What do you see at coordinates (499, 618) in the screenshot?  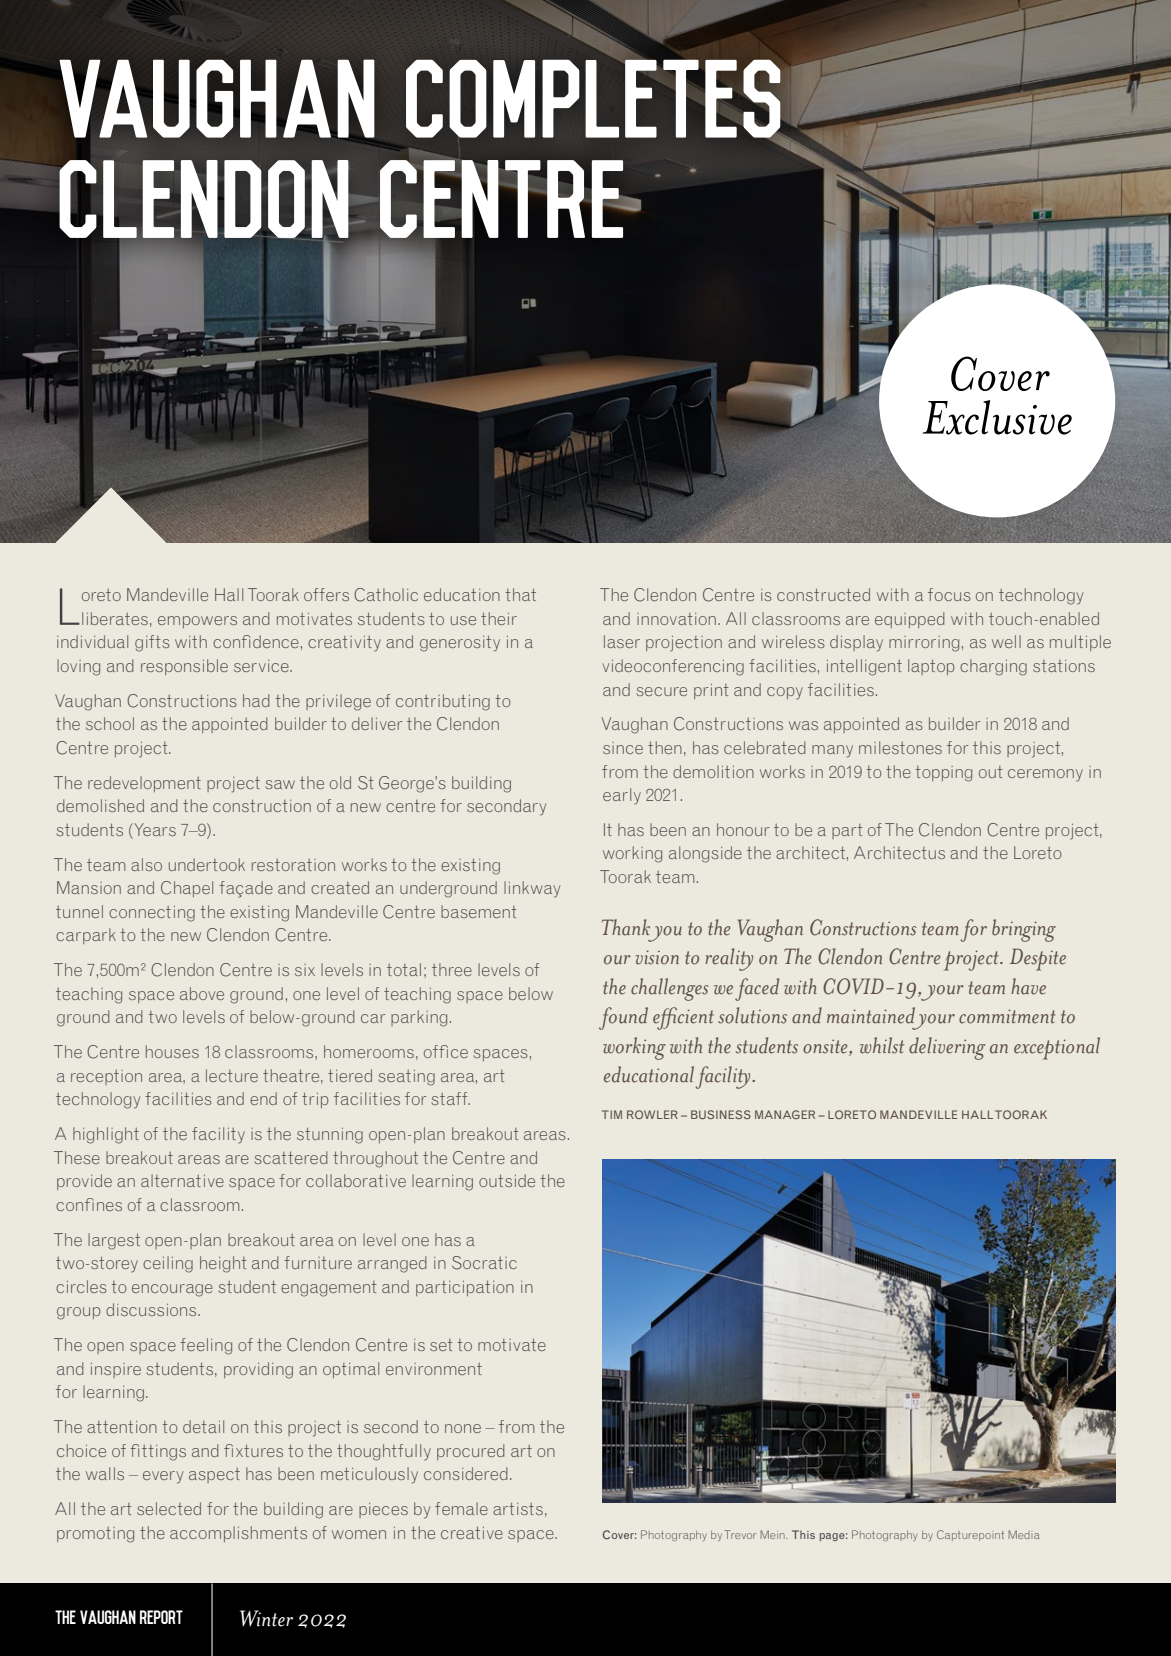 I see `their` at bounding box center [499, 618].
